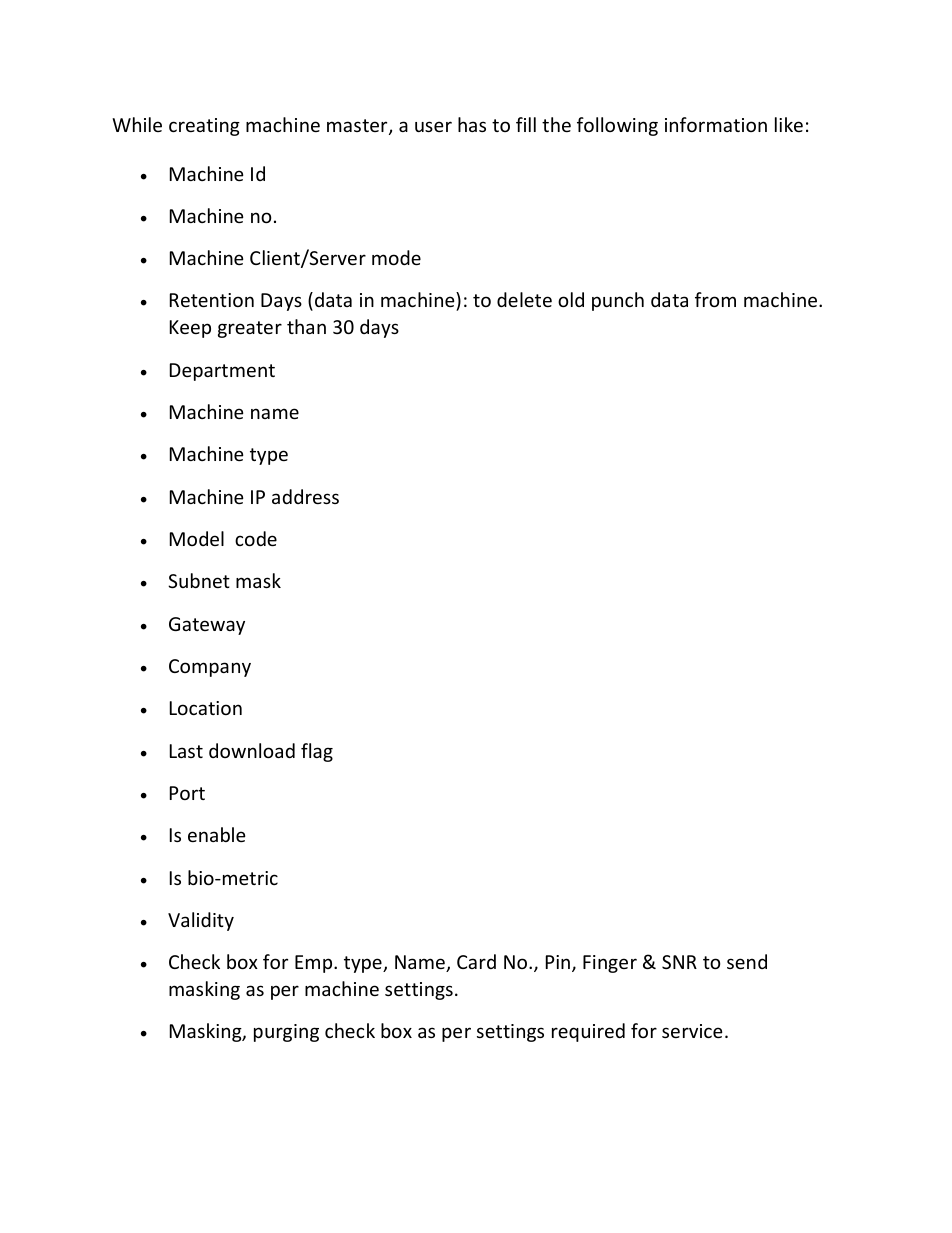  Describe the element at coordinates (199, 580) in the screenshot. I see `Subnet` at that location.
